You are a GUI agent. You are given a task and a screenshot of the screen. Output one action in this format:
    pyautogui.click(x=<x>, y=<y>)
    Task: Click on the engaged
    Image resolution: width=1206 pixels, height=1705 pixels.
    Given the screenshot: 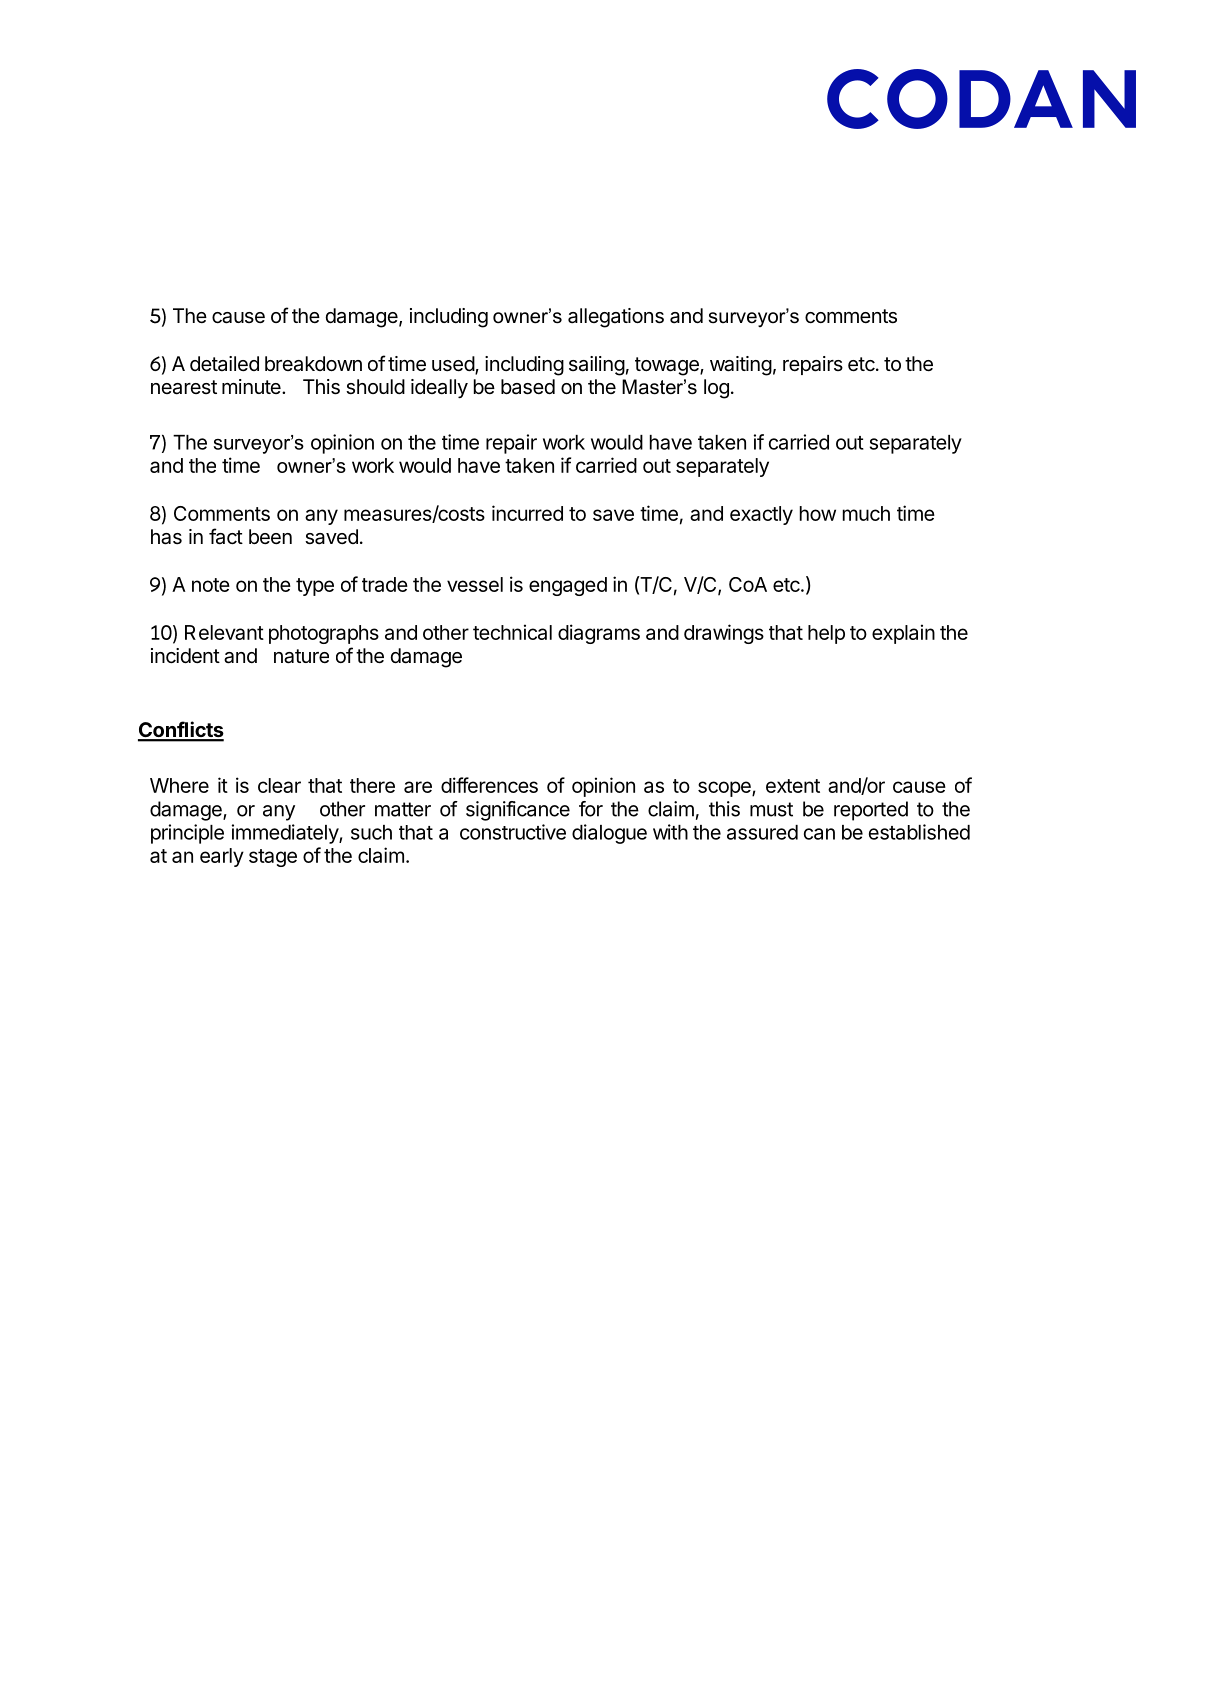 What is the action you would take?
    pyautogui.click(x=568, y=586)
